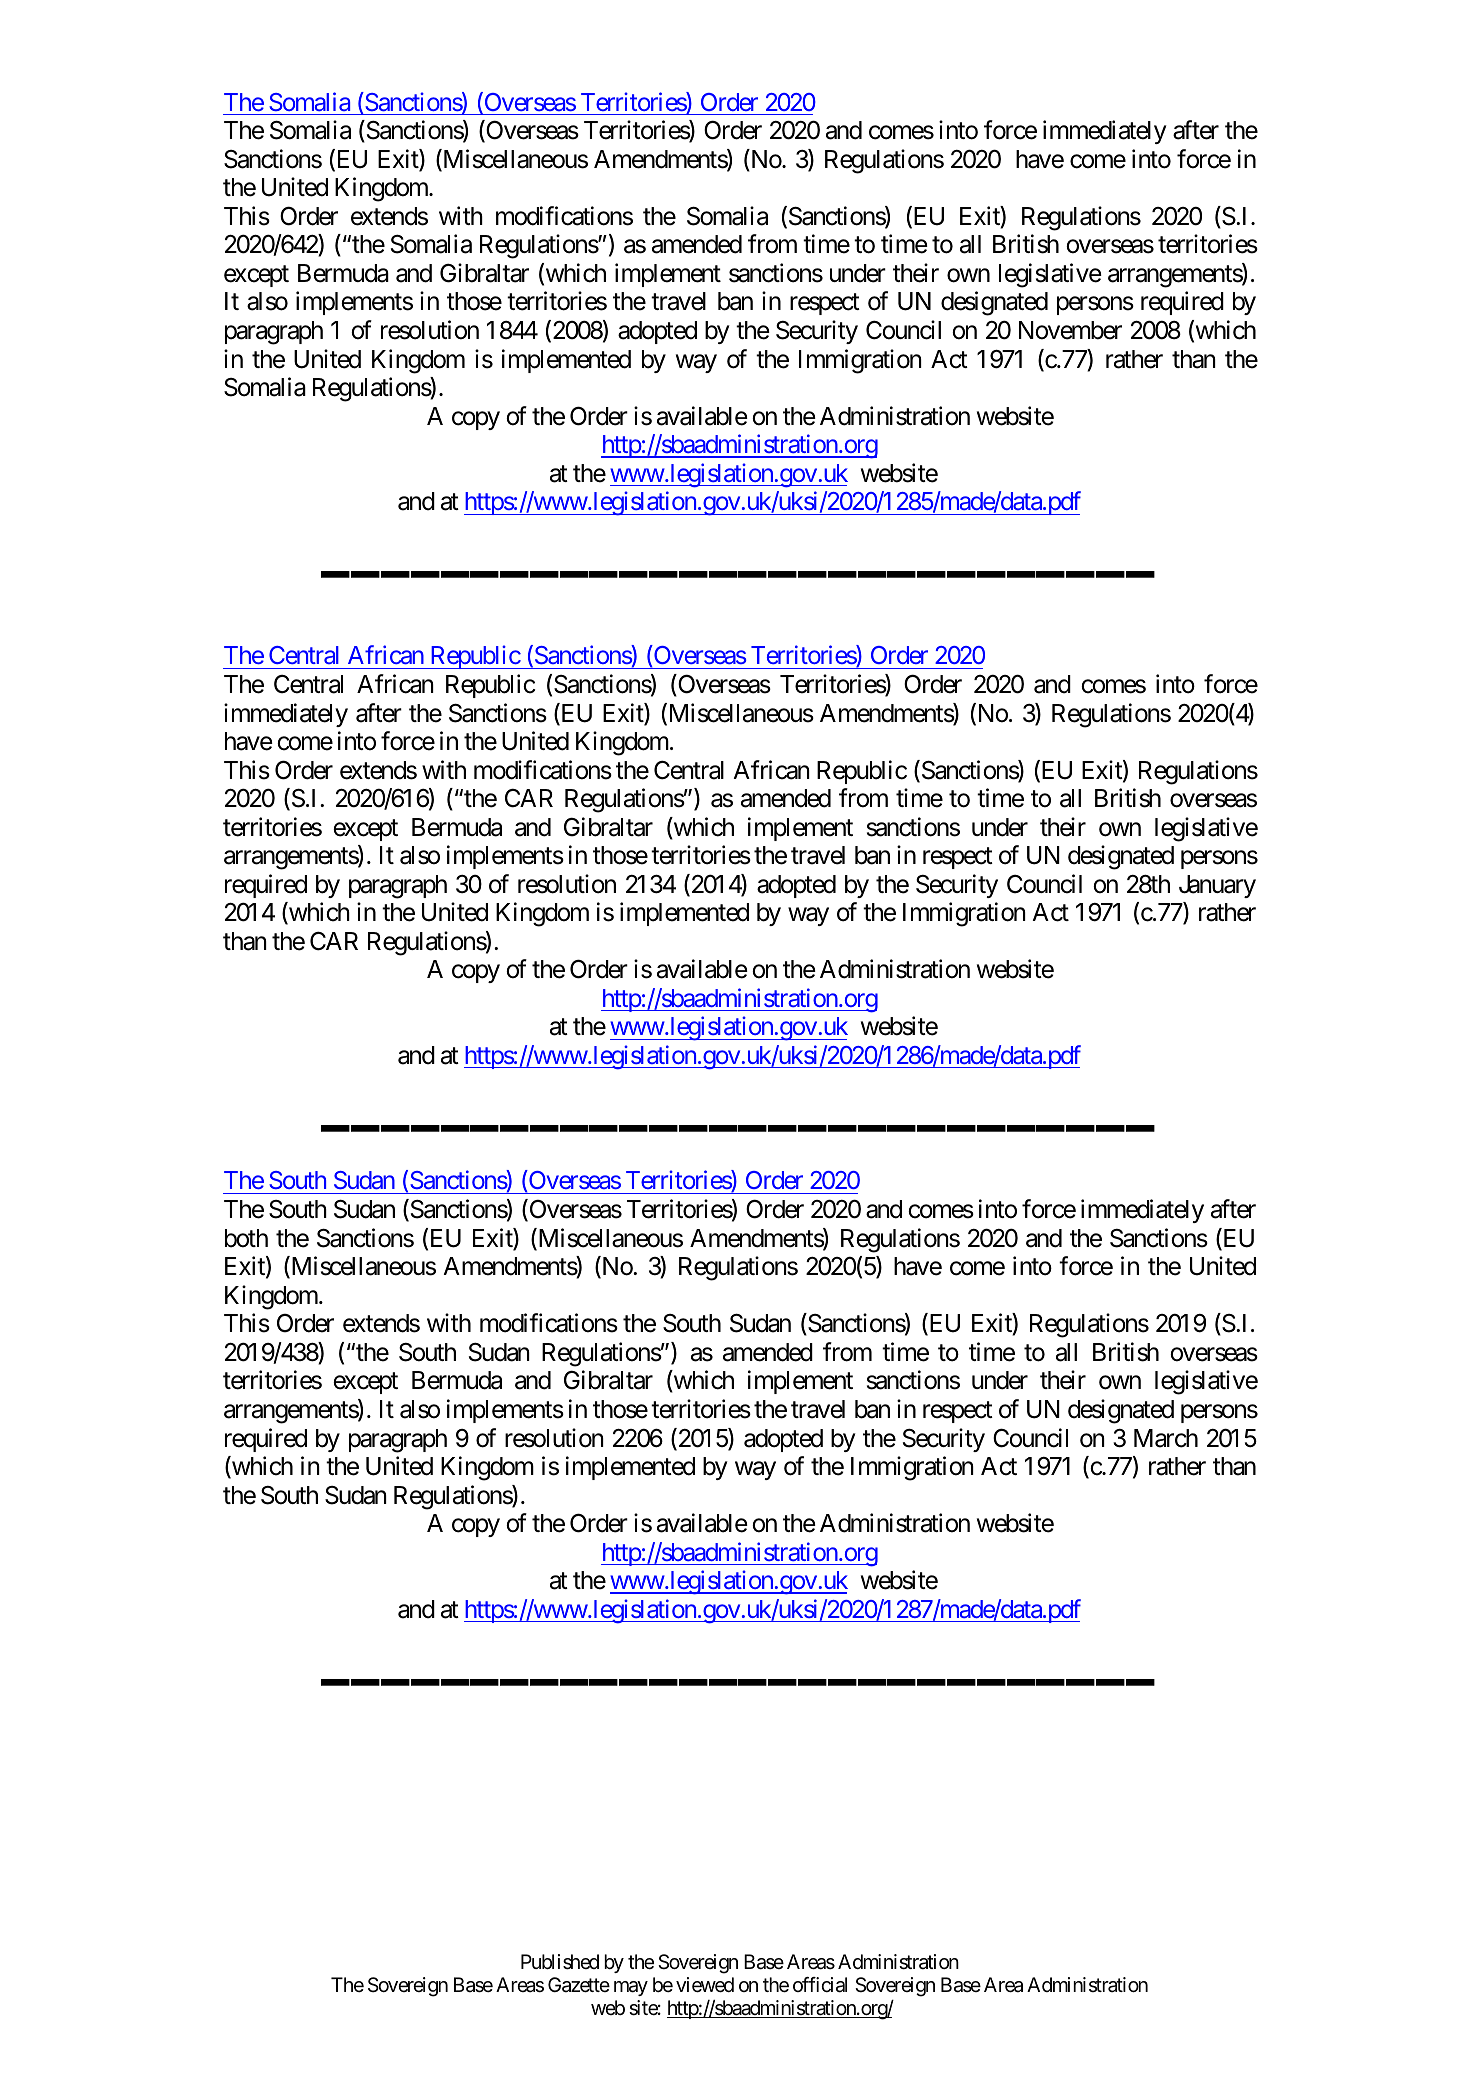 This image has height=2090, width=1478. What do you see at coordinates (631, 1988) in the image?
I see `may` at bounding box center [631, 1988].
